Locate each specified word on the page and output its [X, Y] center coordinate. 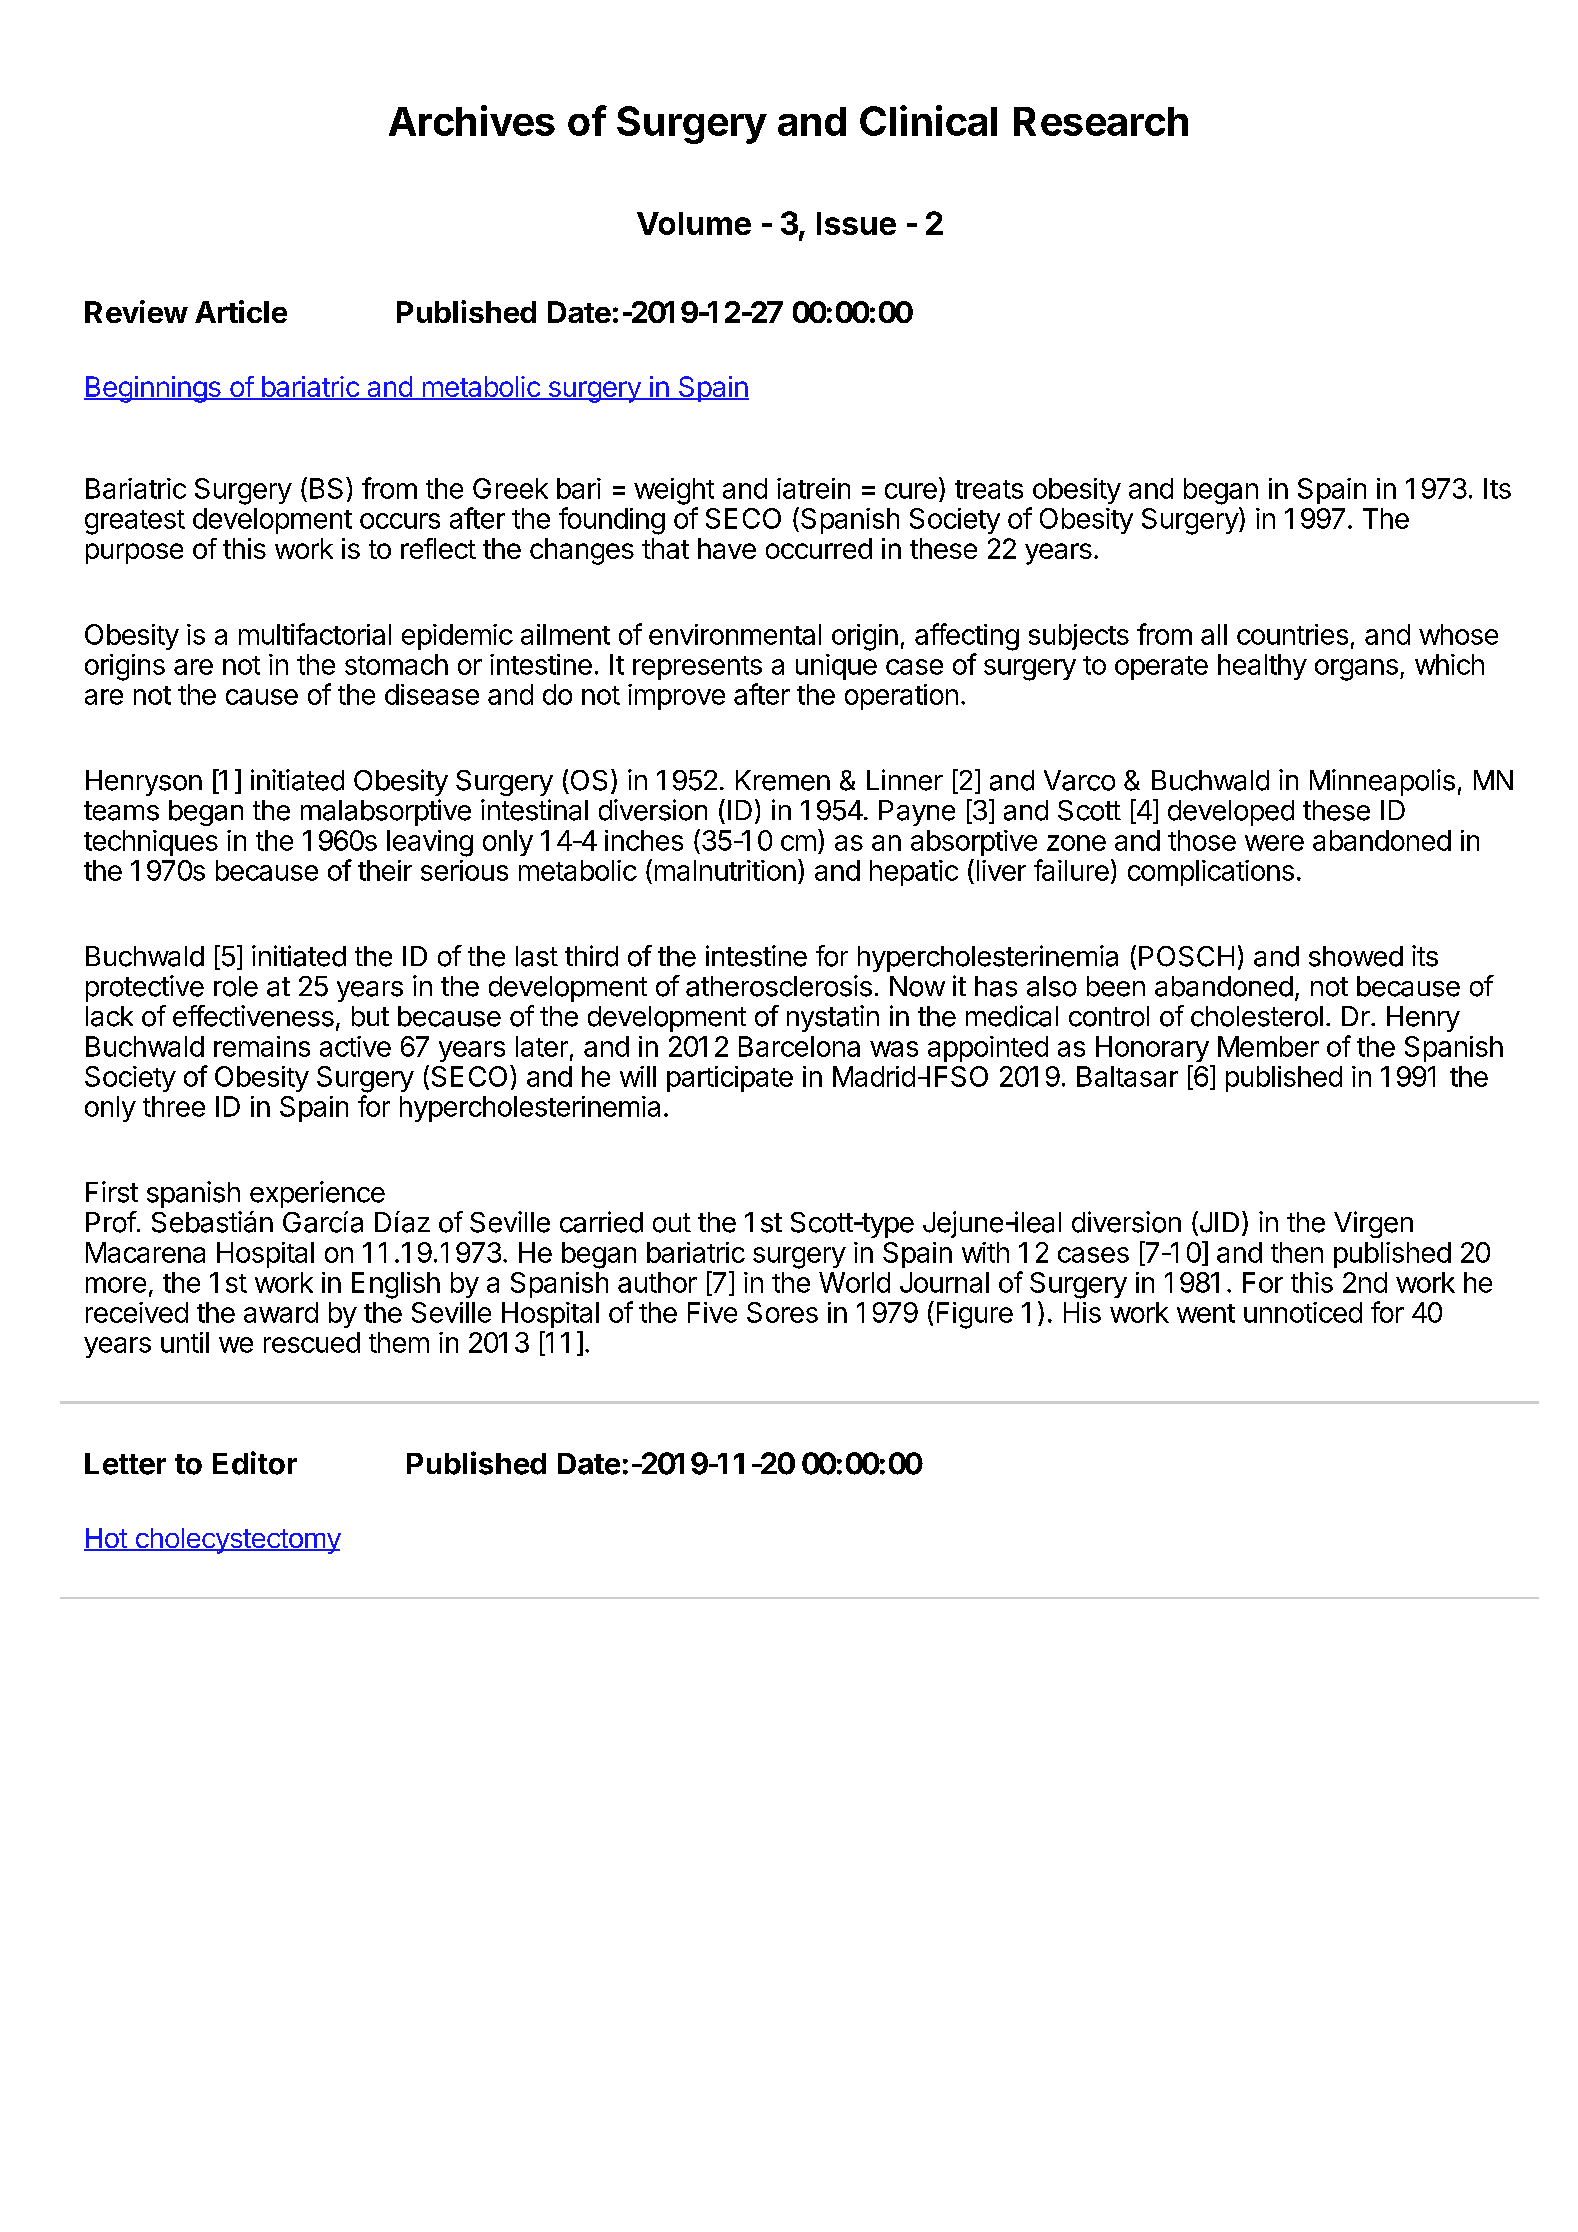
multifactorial [315, 634]
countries [1292, 634]
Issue [856, 223]
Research [1101, 121]
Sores [782, 1312]
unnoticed [1303, 1312]
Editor [255, 1463]
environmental [735, 634]
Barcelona [799, 1046]
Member [1268, 1046]
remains [262, 1046]
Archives [472, 120]
